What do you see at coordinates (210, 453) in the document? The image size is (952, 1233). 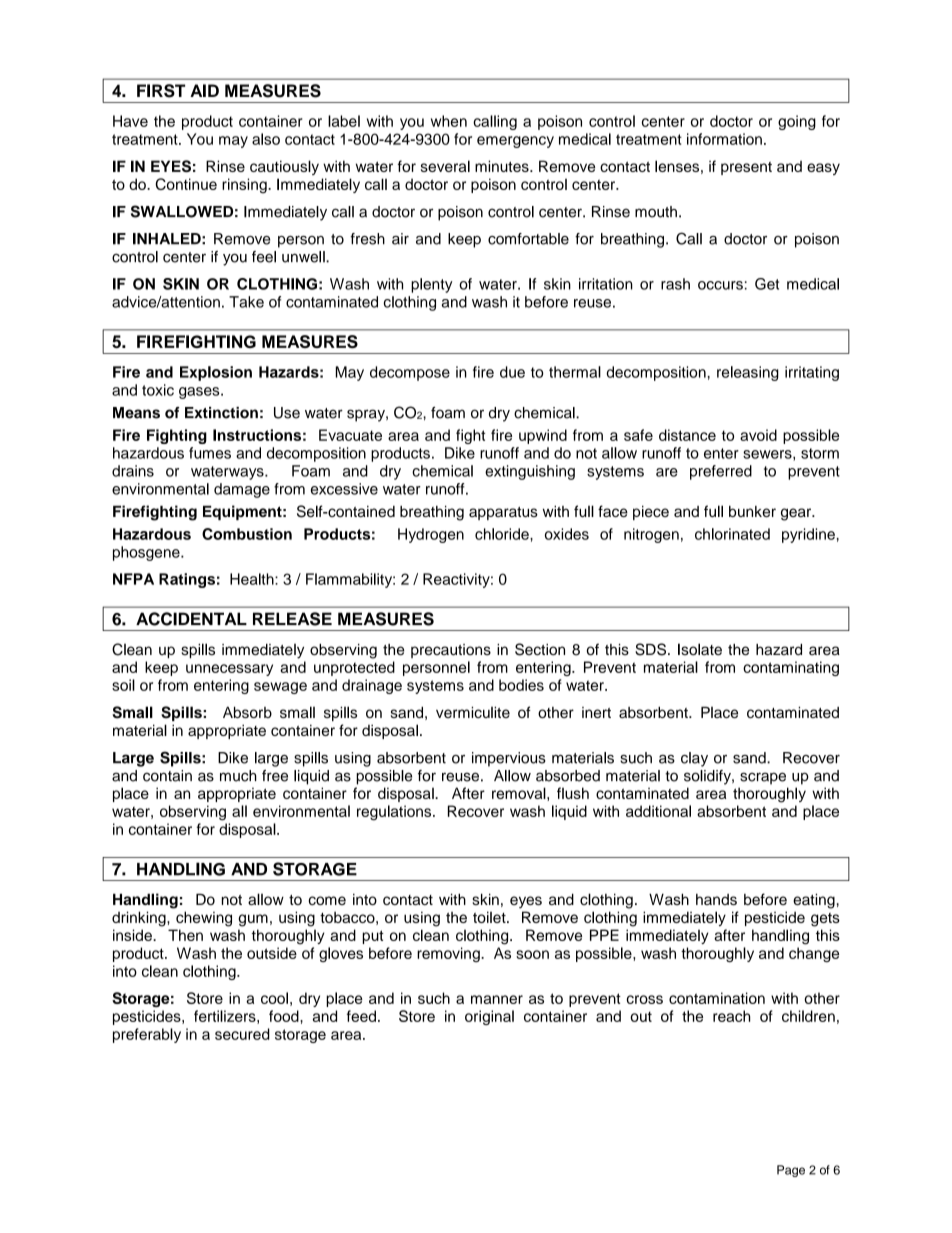 I see `fumes` at bounding box center [210, 453].
